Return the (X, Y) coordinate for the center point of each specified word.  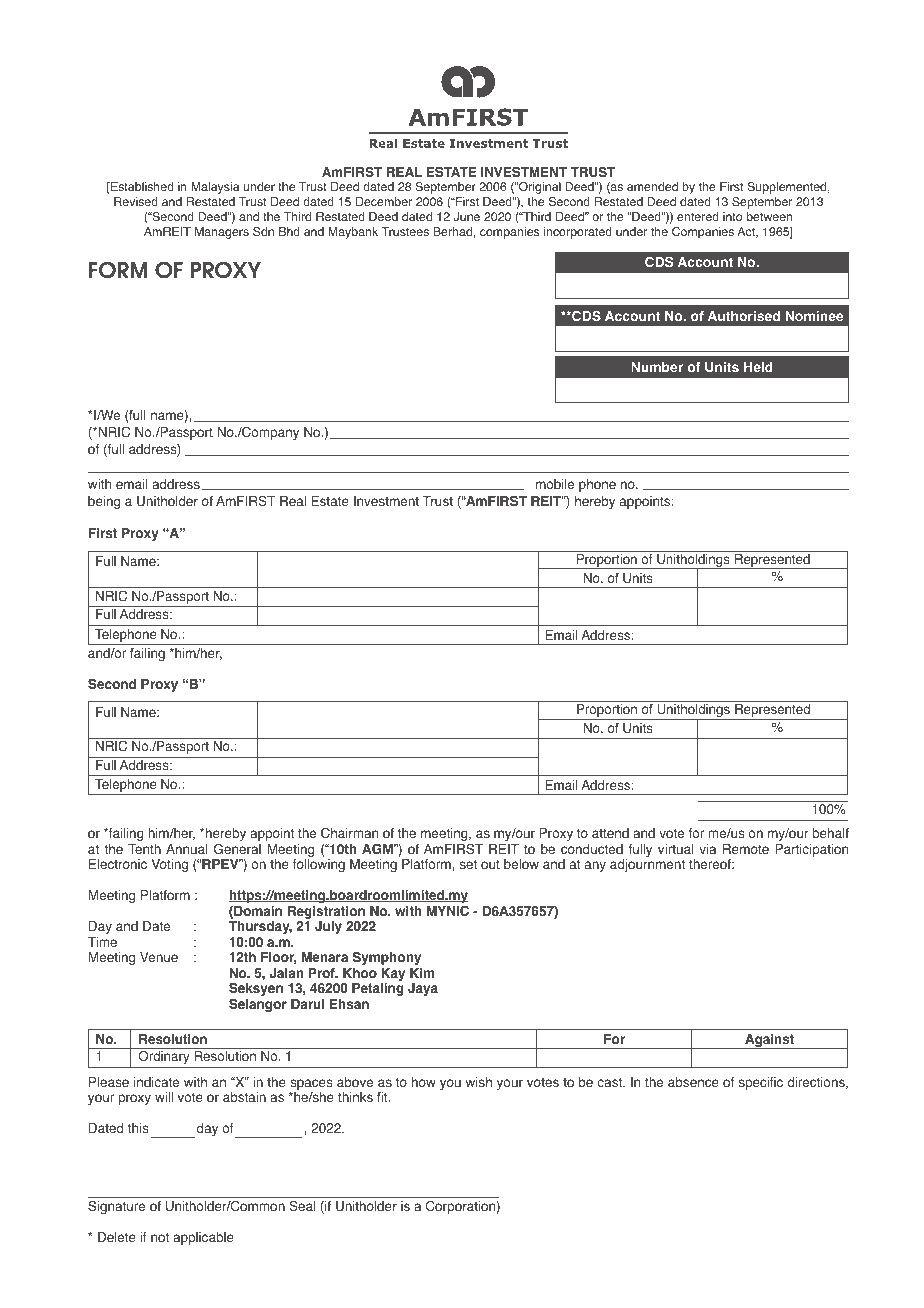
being (104, 502)
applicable (203, 1238)
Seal (302, 1206)
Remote (746, 849)
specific (761, 1083)
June (466, 216)
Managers (222, 233)
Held (758, 367)
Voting (169, 865)
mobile (555, 484)
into (732, 216)
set (468, 864)
